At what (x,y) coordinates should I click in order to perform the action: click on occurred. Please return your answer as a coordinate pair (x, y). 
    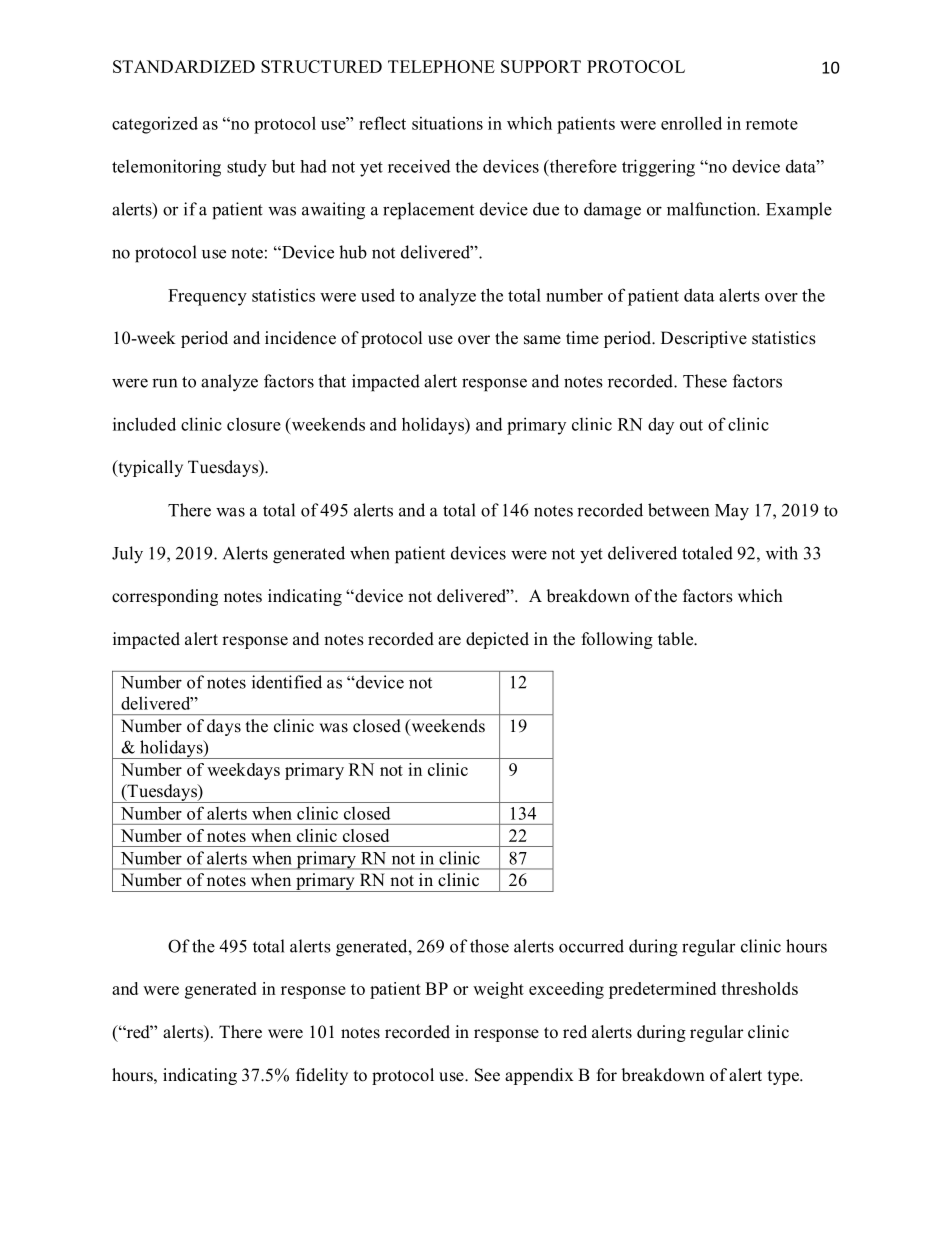
    Looking at the image, I should click on (591, 946).
